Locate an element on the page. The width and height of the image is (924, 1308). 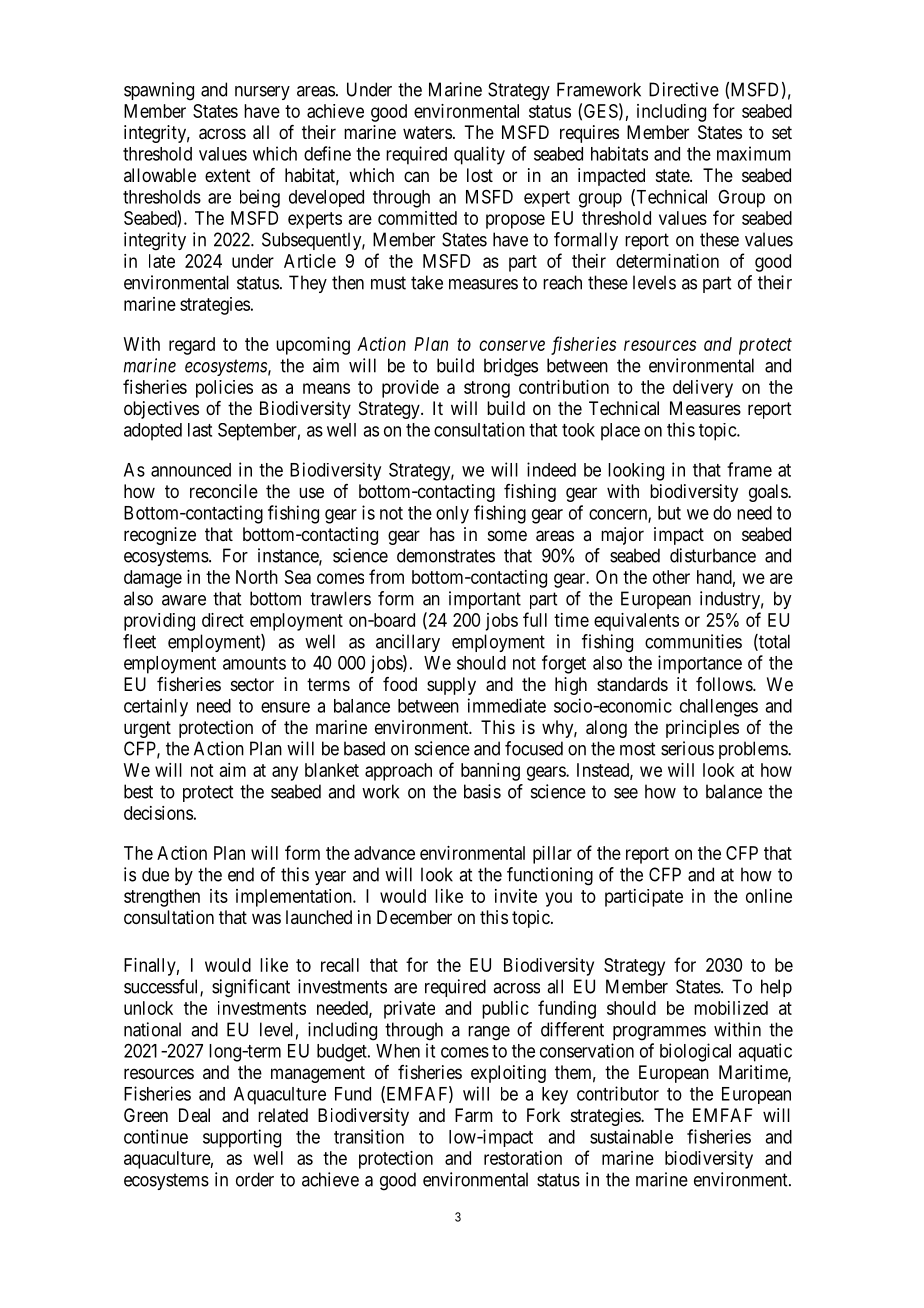
waters is located at coordinates (427, 132).
